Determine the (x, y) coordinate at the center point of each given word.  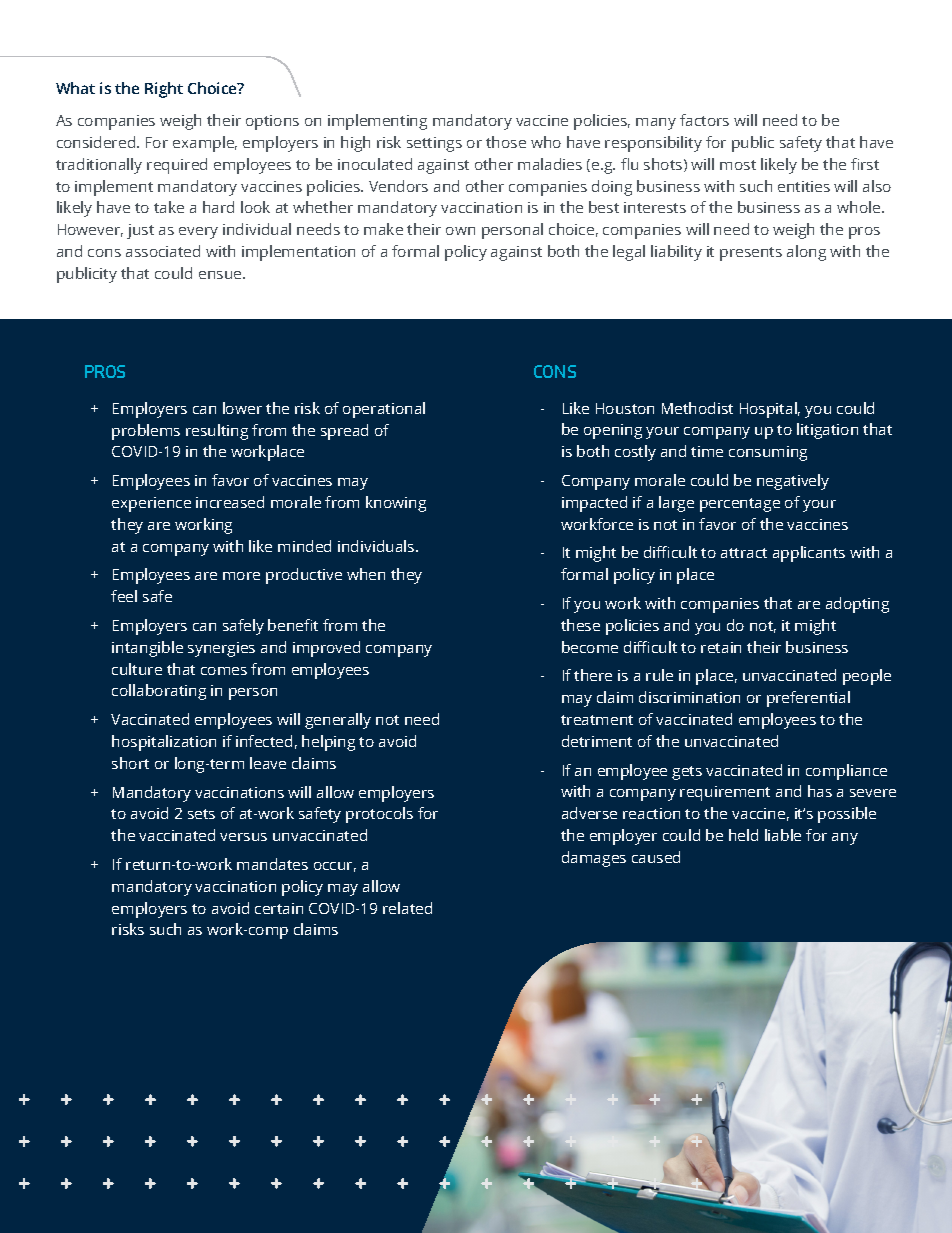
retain (721, 647)
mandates (272, 864)
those (506, 142)
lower (242, 408)
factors (704, 120)
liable (783, 835)
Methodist (697, 408)
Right (164, 90)
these (580, 625)
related (407, 908)
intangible (147, 649)
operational (384, 410)
